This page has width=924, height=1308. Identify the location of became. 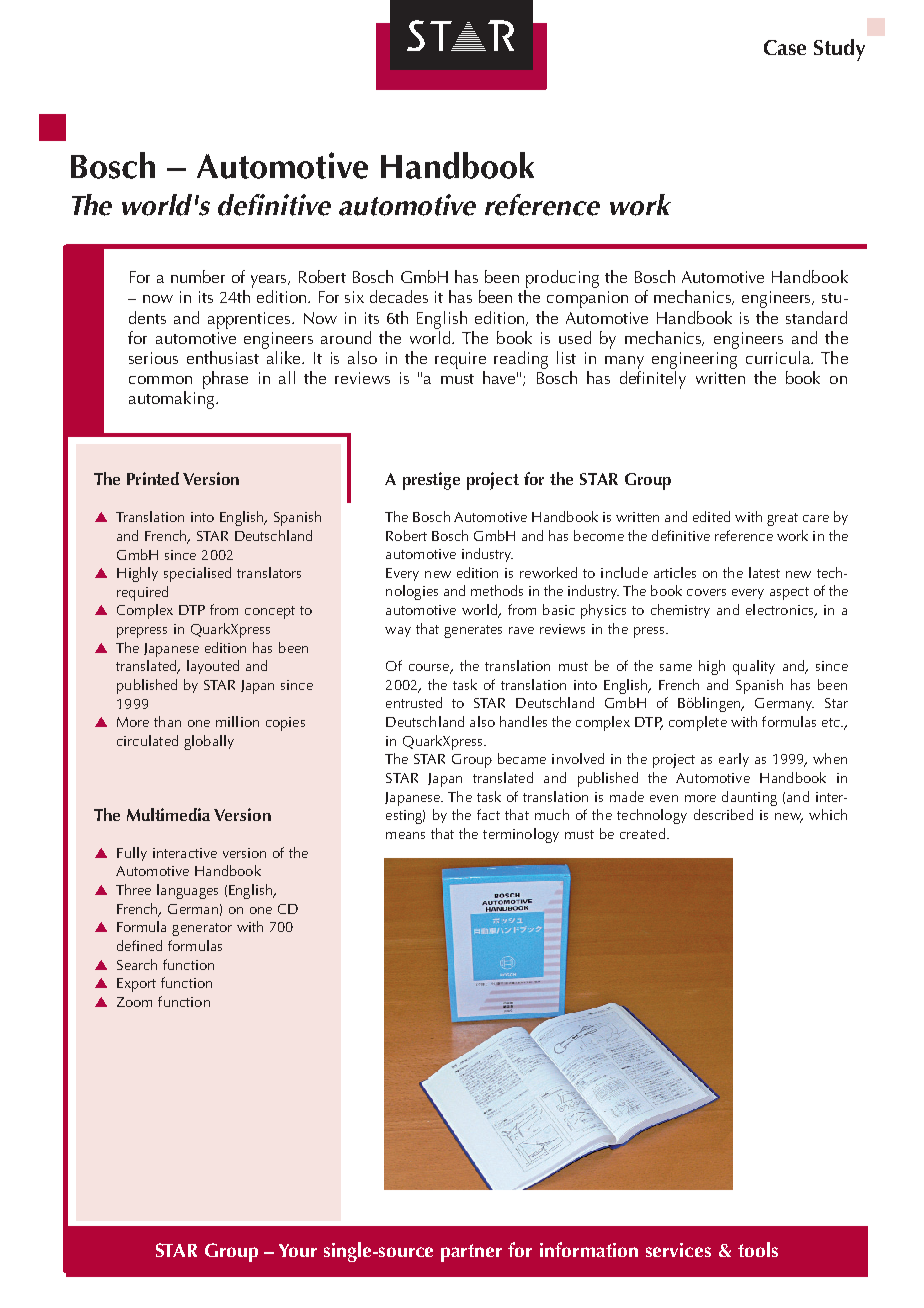
(522, 758).
